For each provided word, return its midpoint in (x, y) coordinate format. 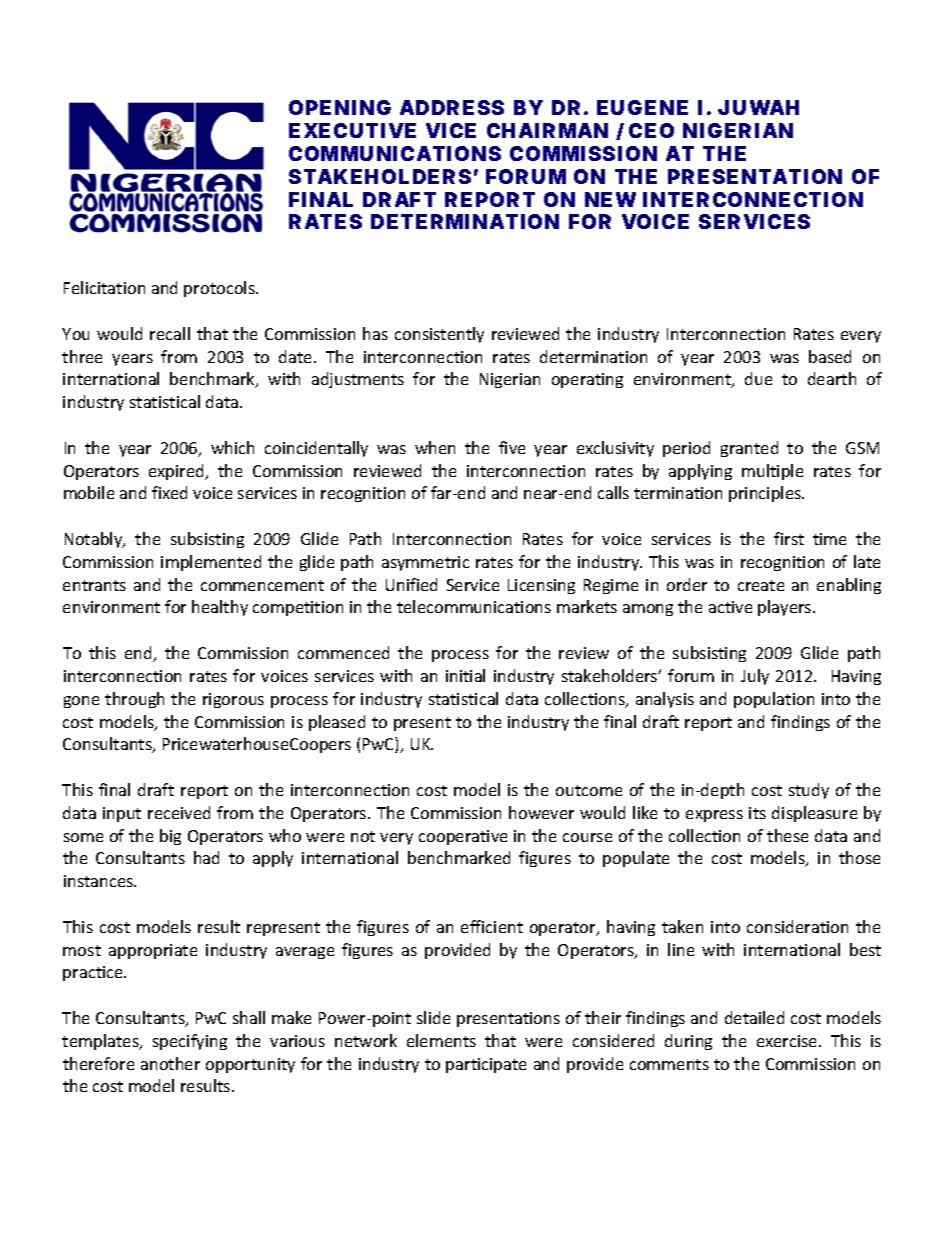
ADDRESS (452, 107)
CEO (651, 130)
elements (441, 1040)
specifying (190, 1042)
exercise (788, 1041)
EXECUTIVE (352, 130)
